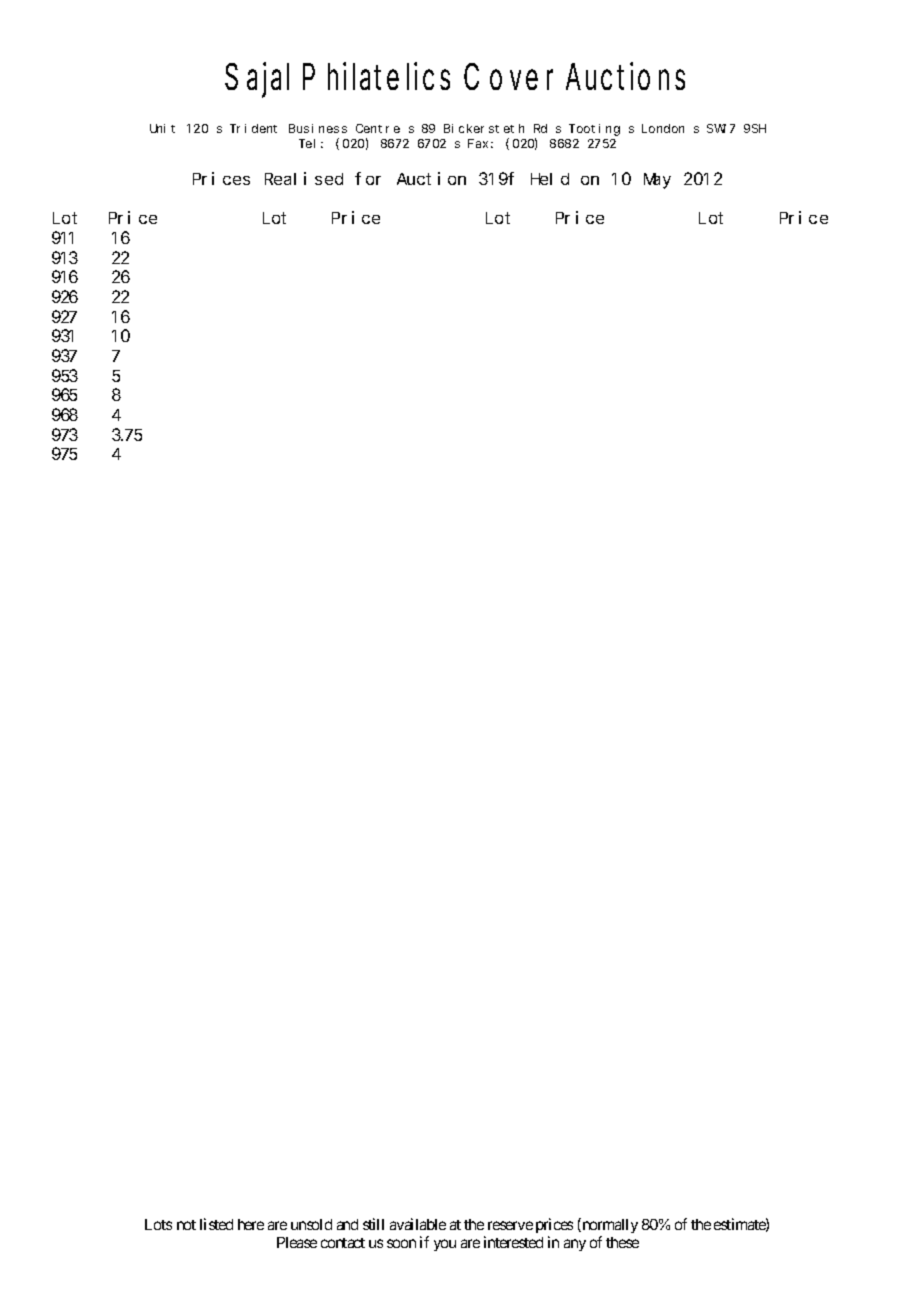 The width and height of the document is (924, 1308). What do you see at coordinates (216, 1224) in the document?
I see `listed` at bounding box center [216, 1224].
